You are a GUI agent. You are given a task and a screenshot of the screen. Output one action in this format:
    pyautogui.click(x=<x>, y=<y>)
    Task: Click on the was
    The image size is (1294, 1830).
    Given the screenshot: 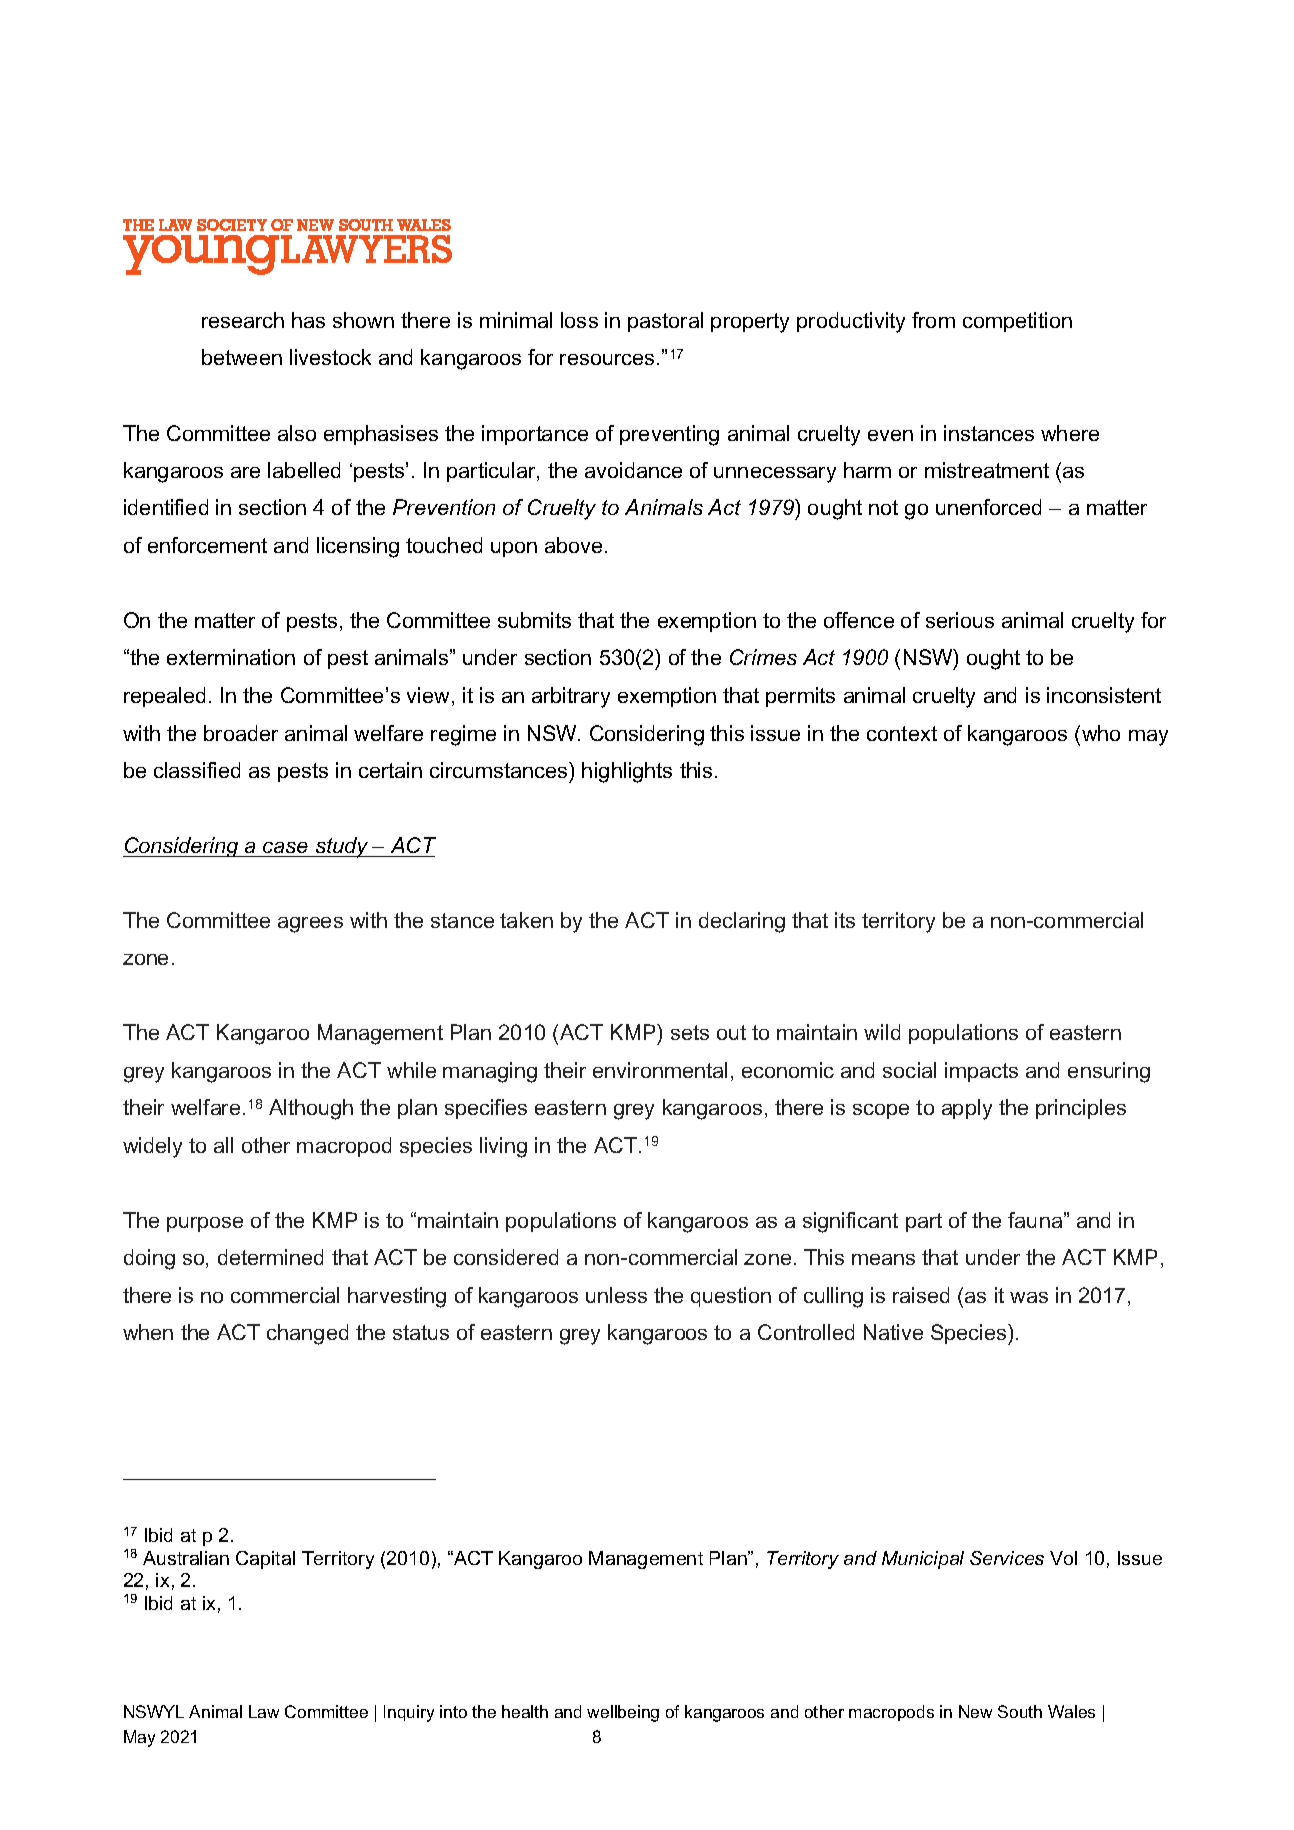 What is the action you would take?
    pyautogui.click(x=1029, y=1297)
